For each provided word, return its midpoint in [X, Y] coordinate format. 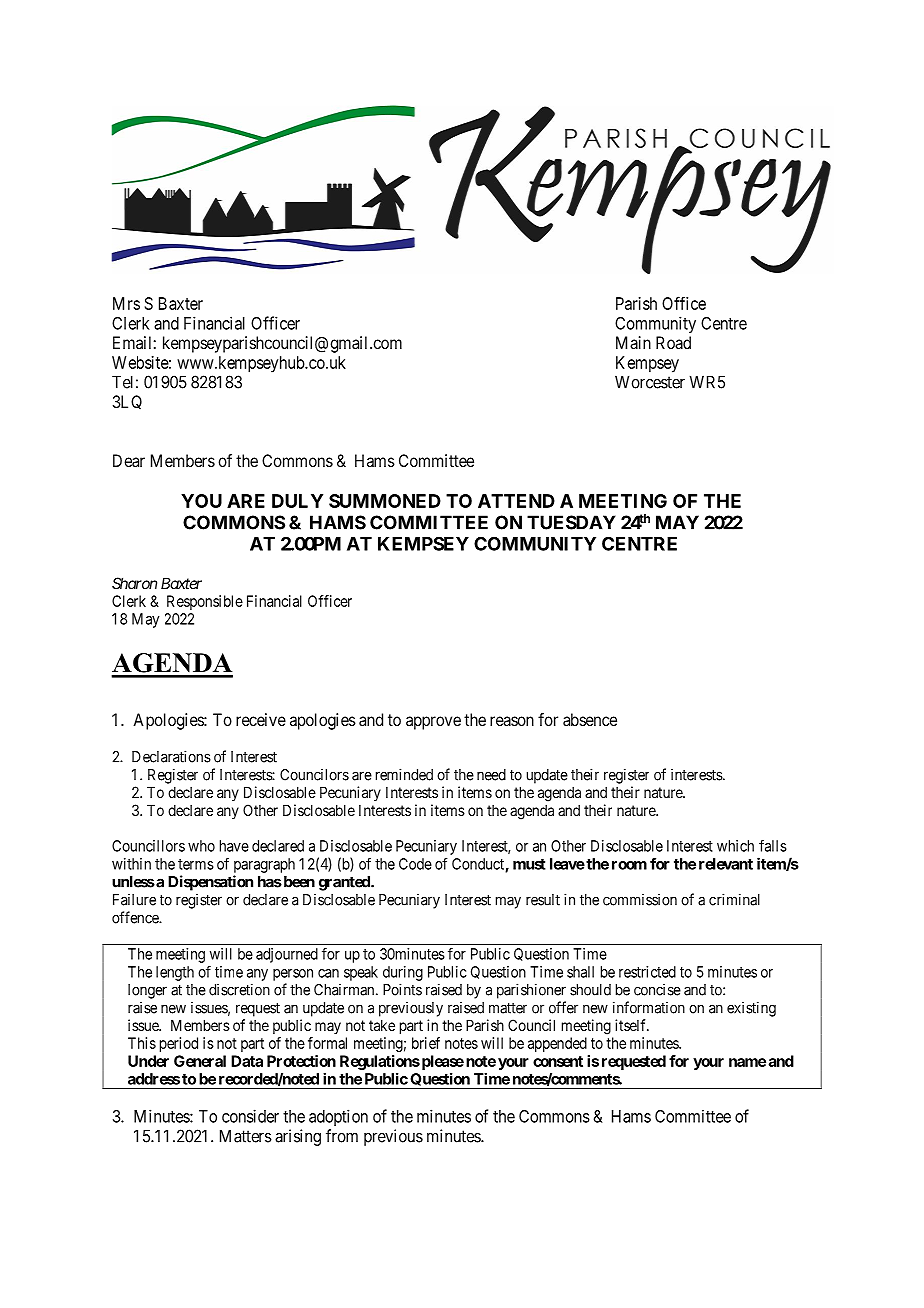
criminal [734, 899]
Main [633, 342]
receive [261, 719]
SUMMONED [385, 501]
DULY [297, 501]
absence [590, 719]
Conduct [479, 865]
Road [673, 342]
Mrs [126, 303]
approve [433, 723]
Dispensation [210, 883]
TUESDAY [571, 522]
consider [250, 1116]
